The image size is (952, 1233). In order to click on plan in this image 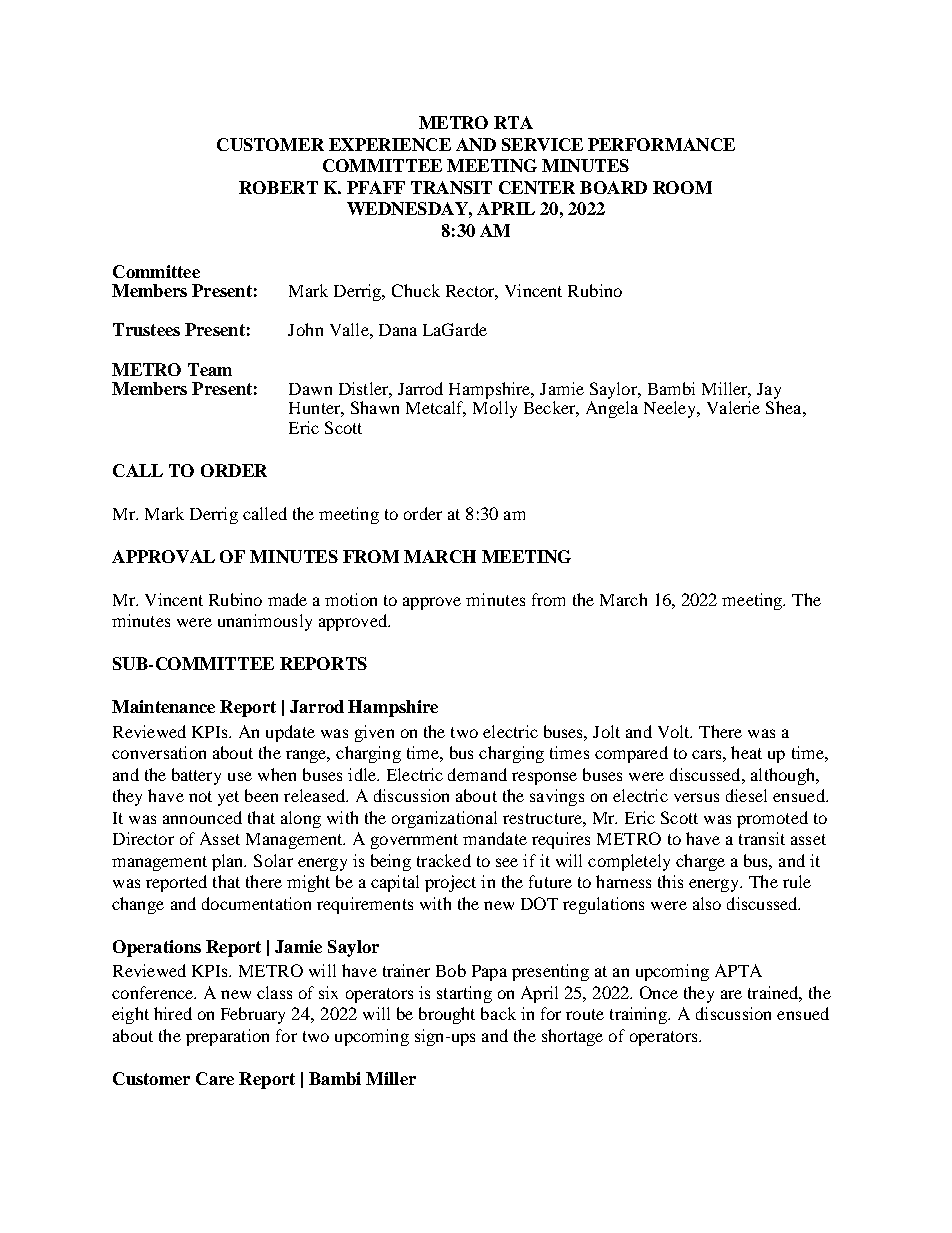, I will do `click(229, 862)`.
